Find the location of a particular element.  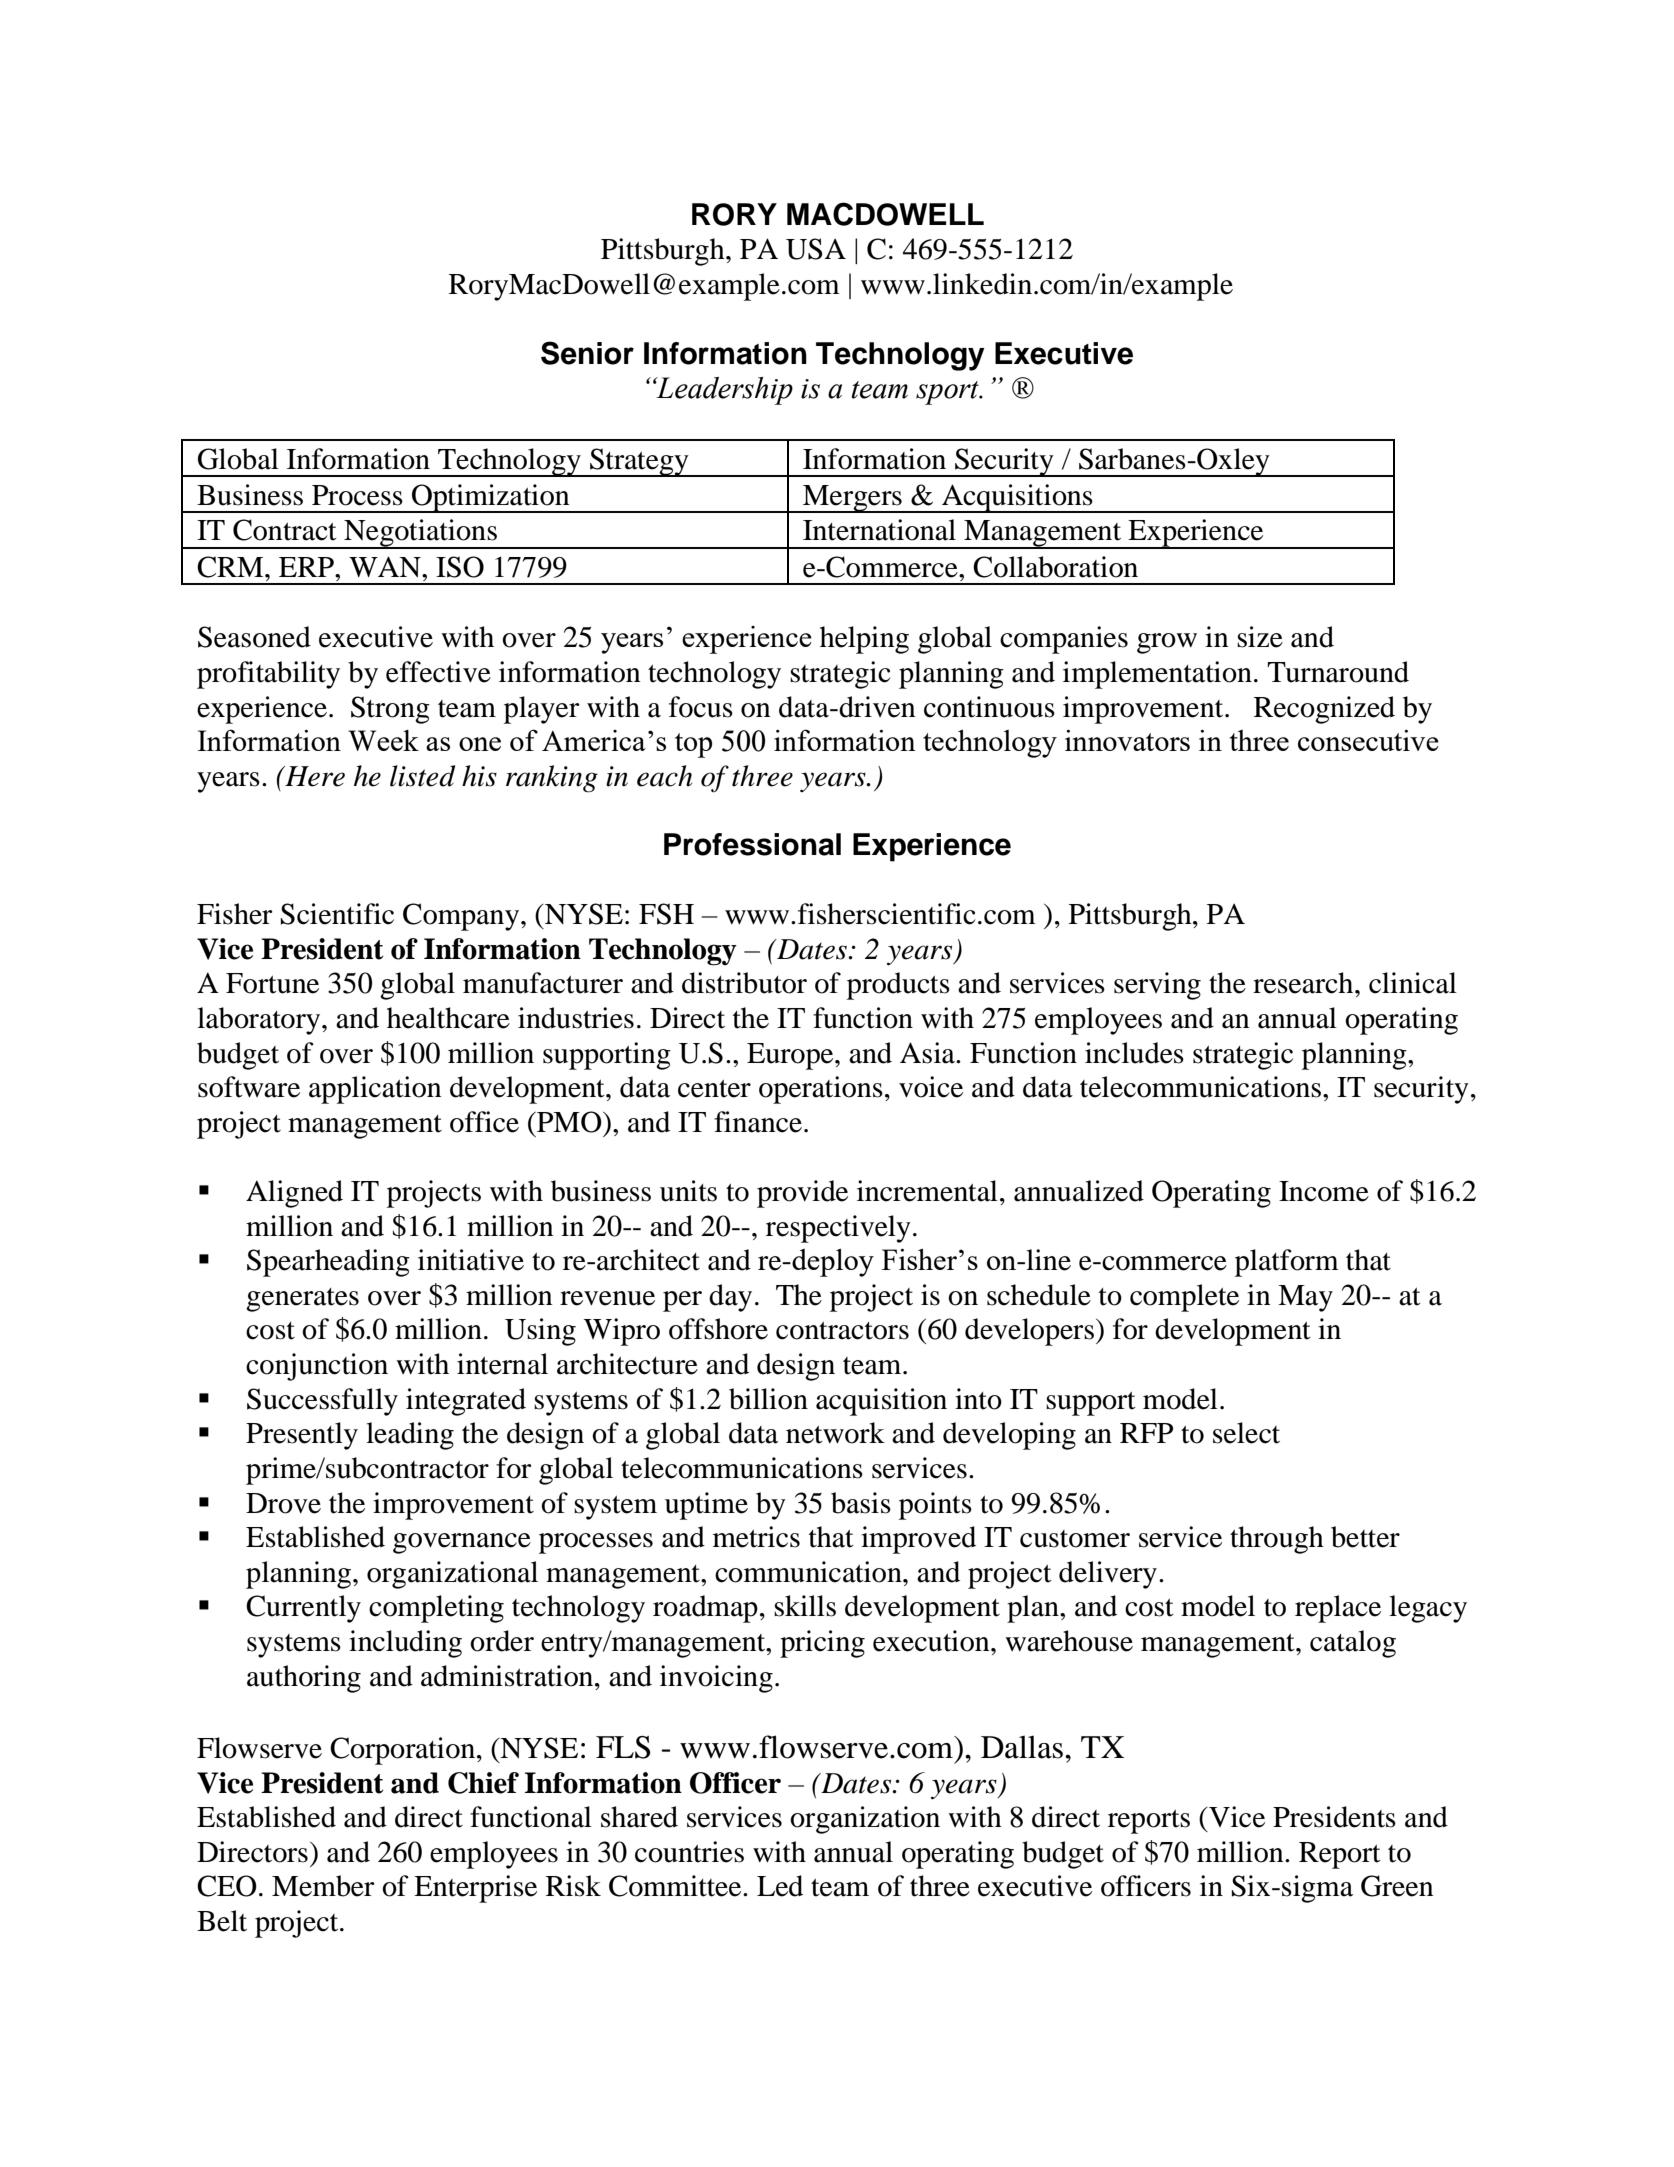

Company is located at coordinates (462, 917).
